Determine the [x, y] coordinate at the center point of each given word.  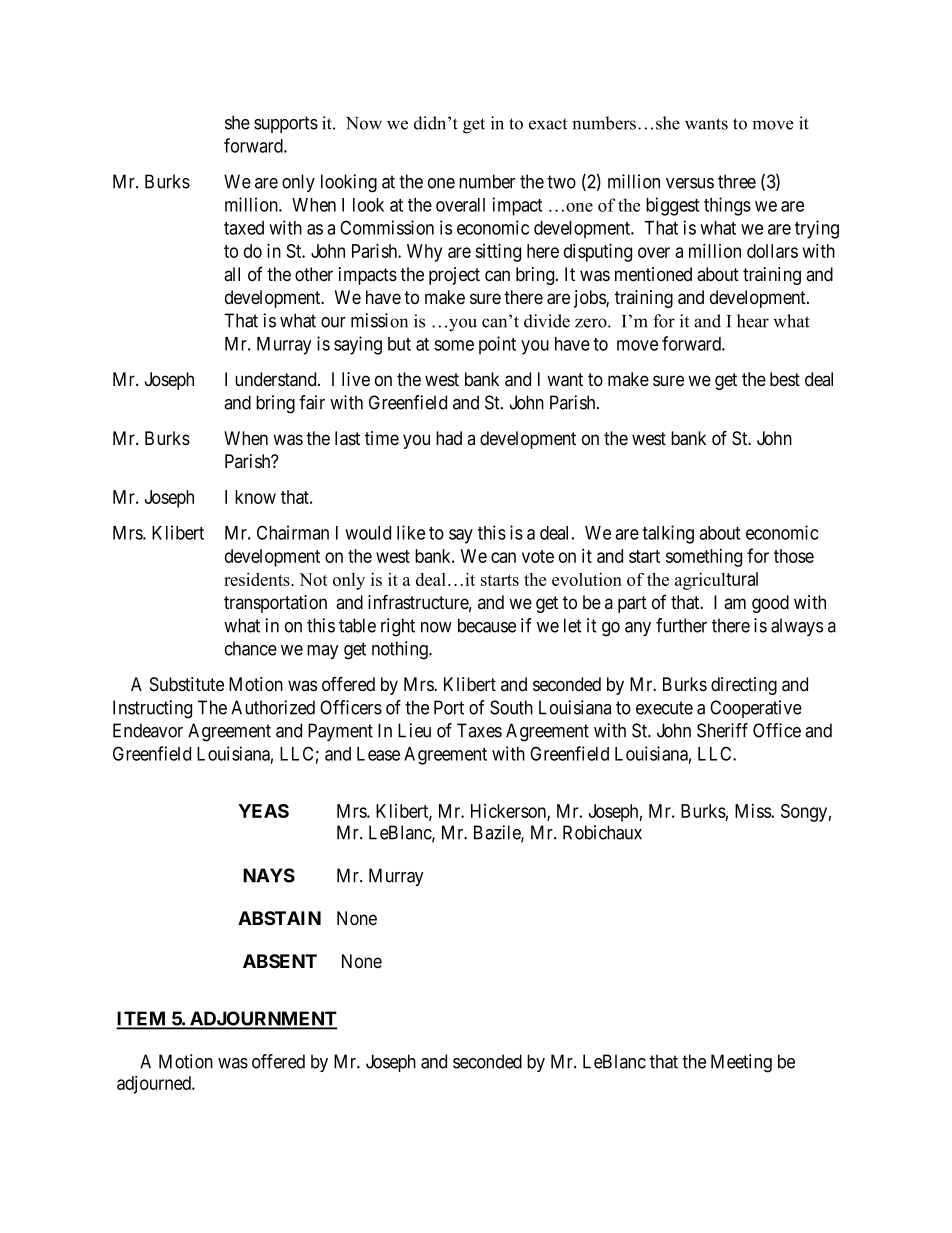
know [255, 497]
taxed [244, 228]
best [785, 379]
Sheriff [722, 730]
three [737, 181]
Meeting [741, 1063]
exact [548, 124]
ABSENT [280, 961]
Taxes [479, 730]
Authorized [273, 707]
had [449, 438]
